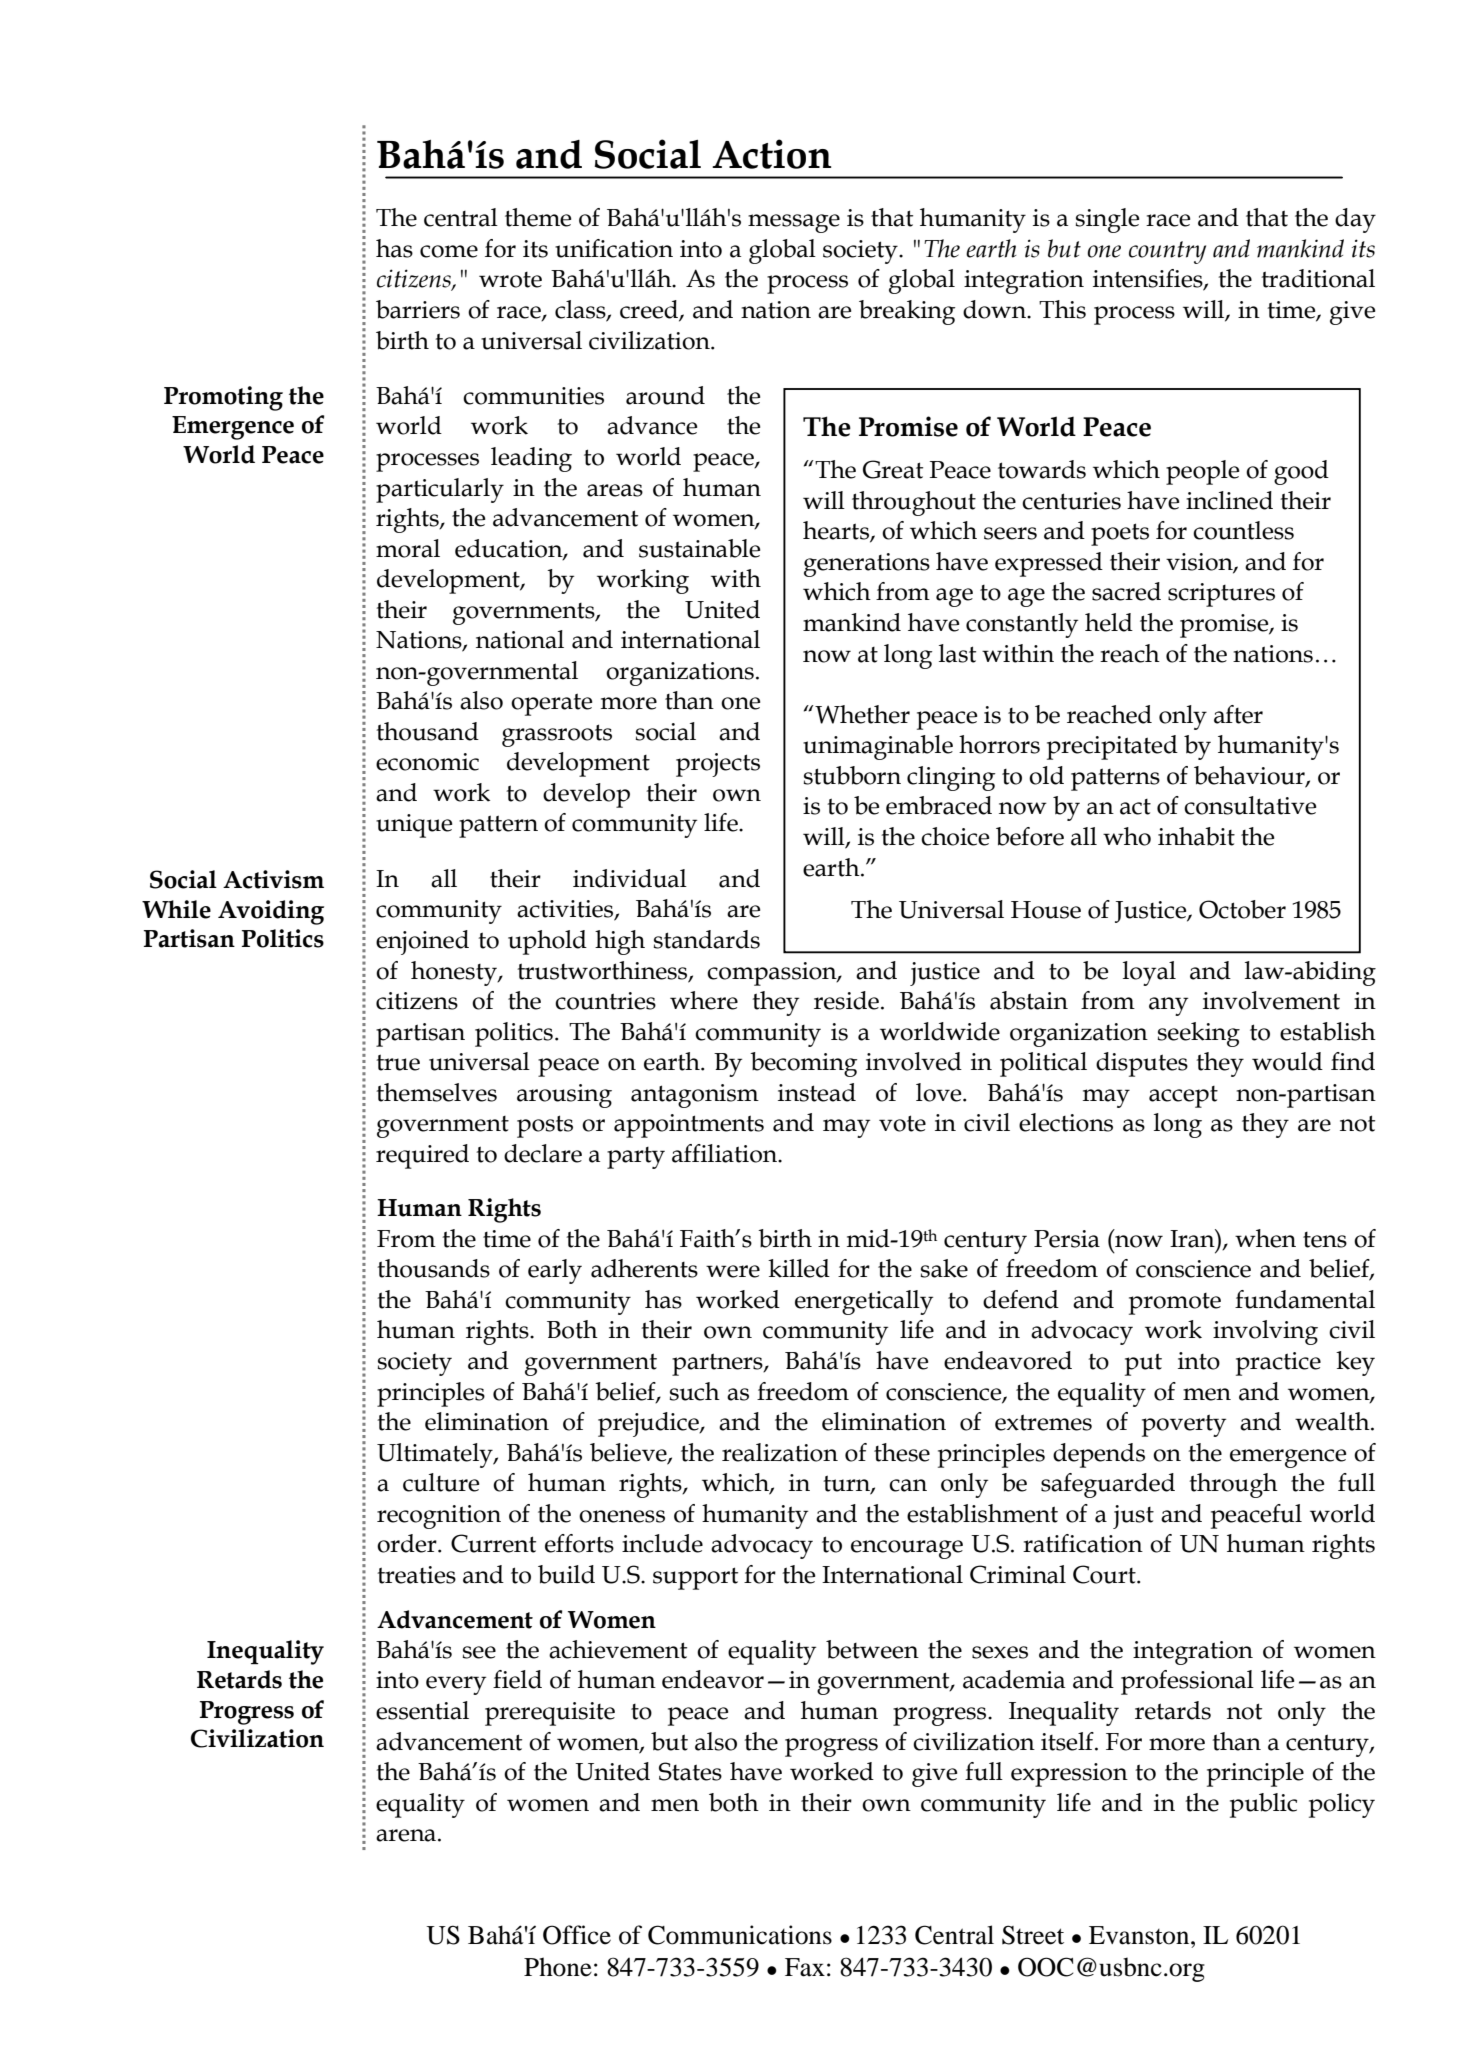  I want to click on arena, so click(407, 1835).
